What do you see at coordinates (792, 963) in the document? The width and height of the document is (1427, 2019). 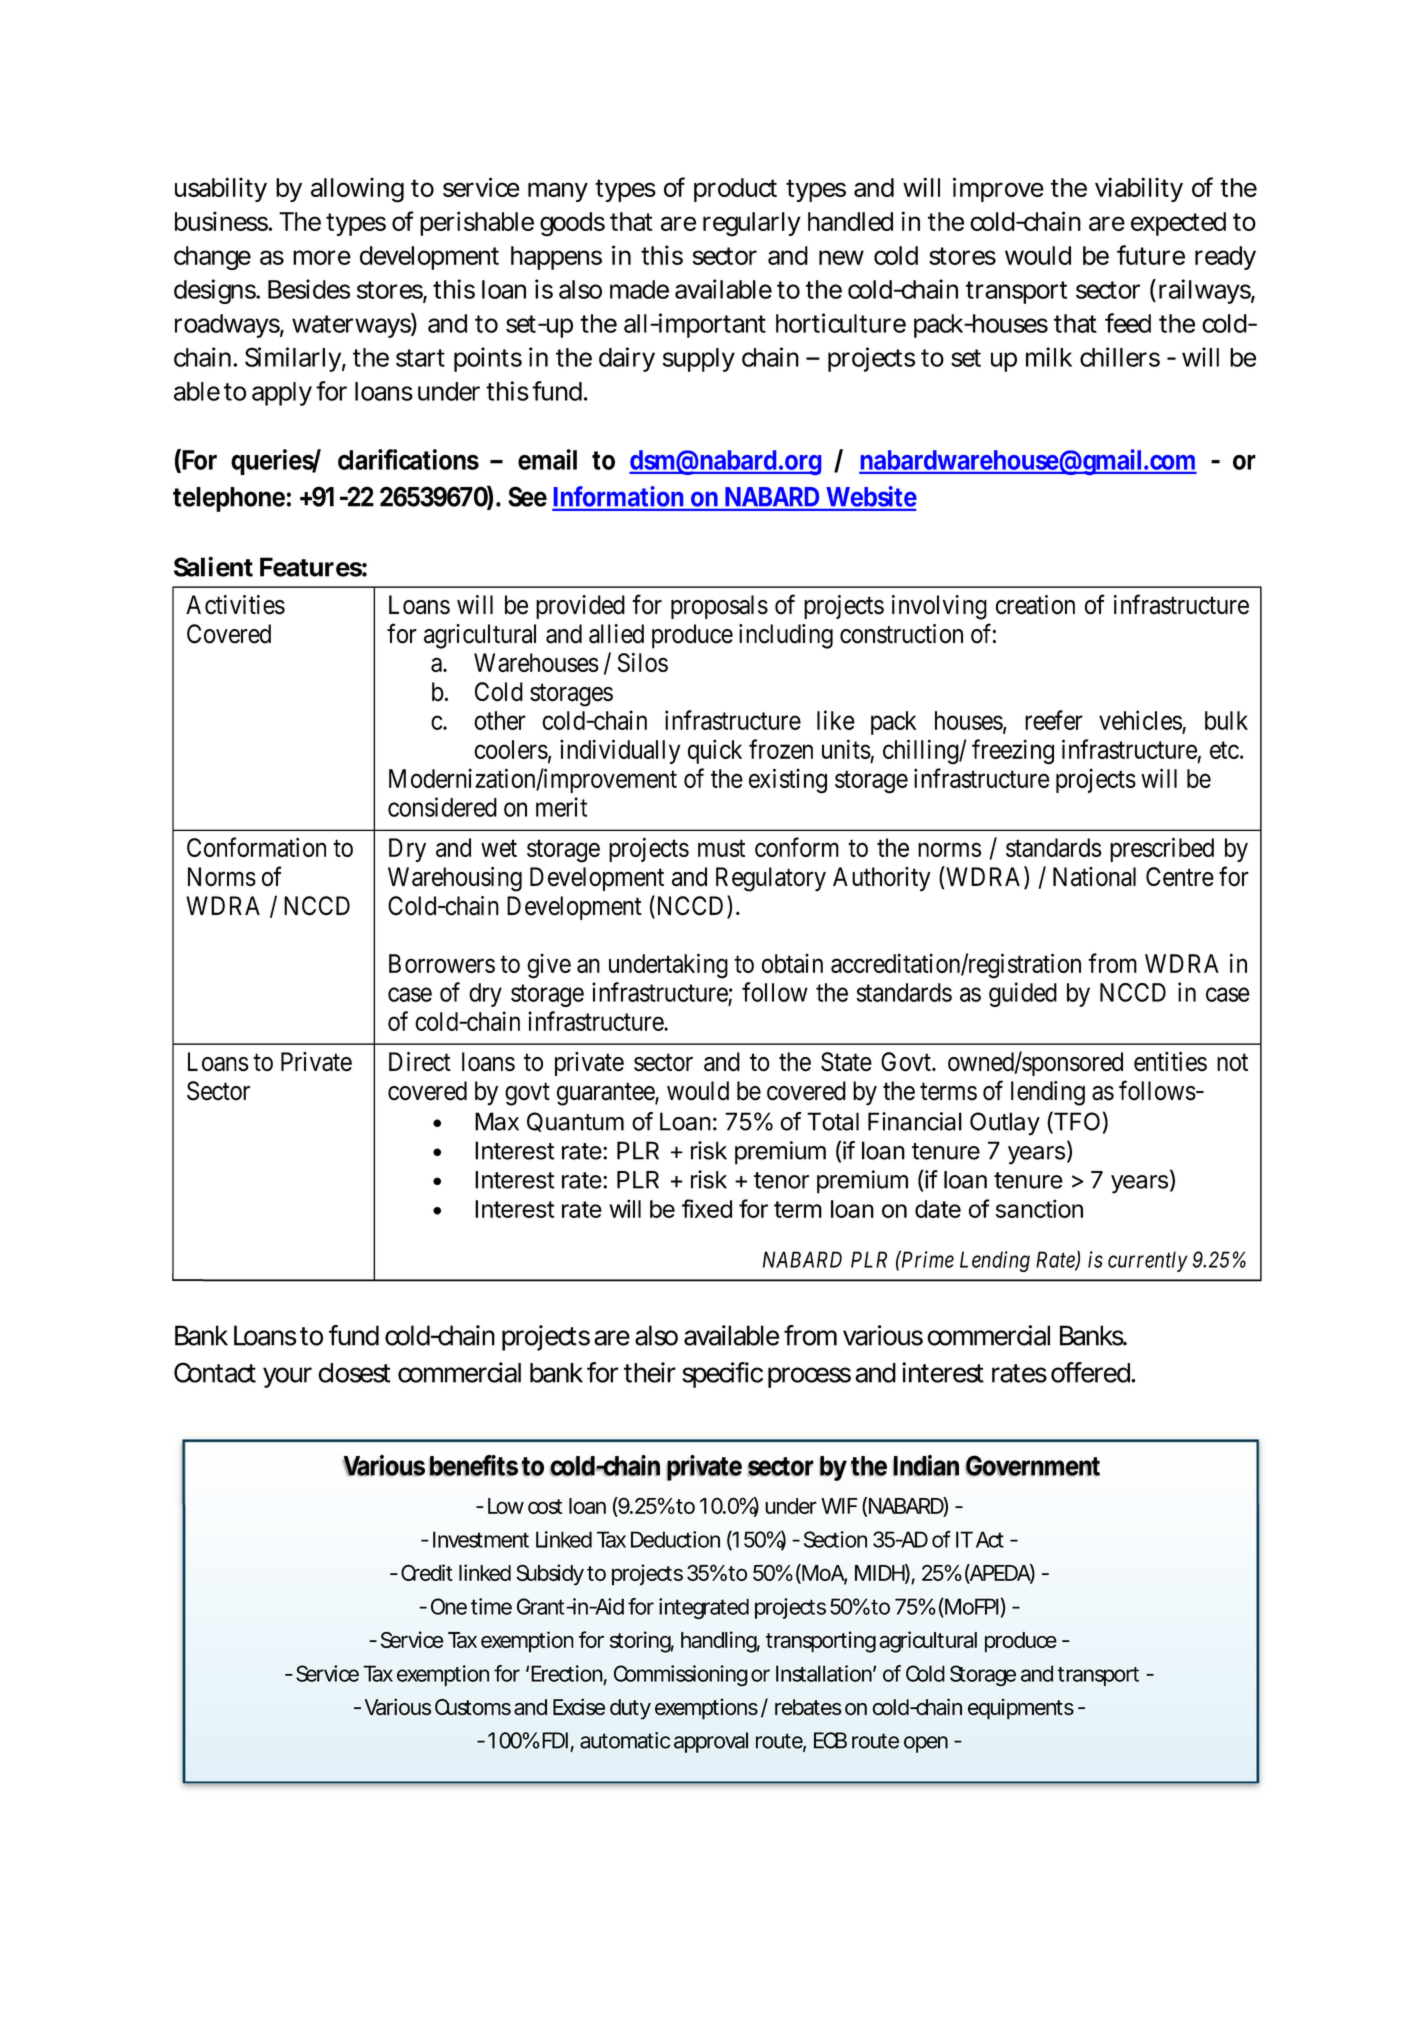 I see `obtain` at bounding box center [792, 963].
